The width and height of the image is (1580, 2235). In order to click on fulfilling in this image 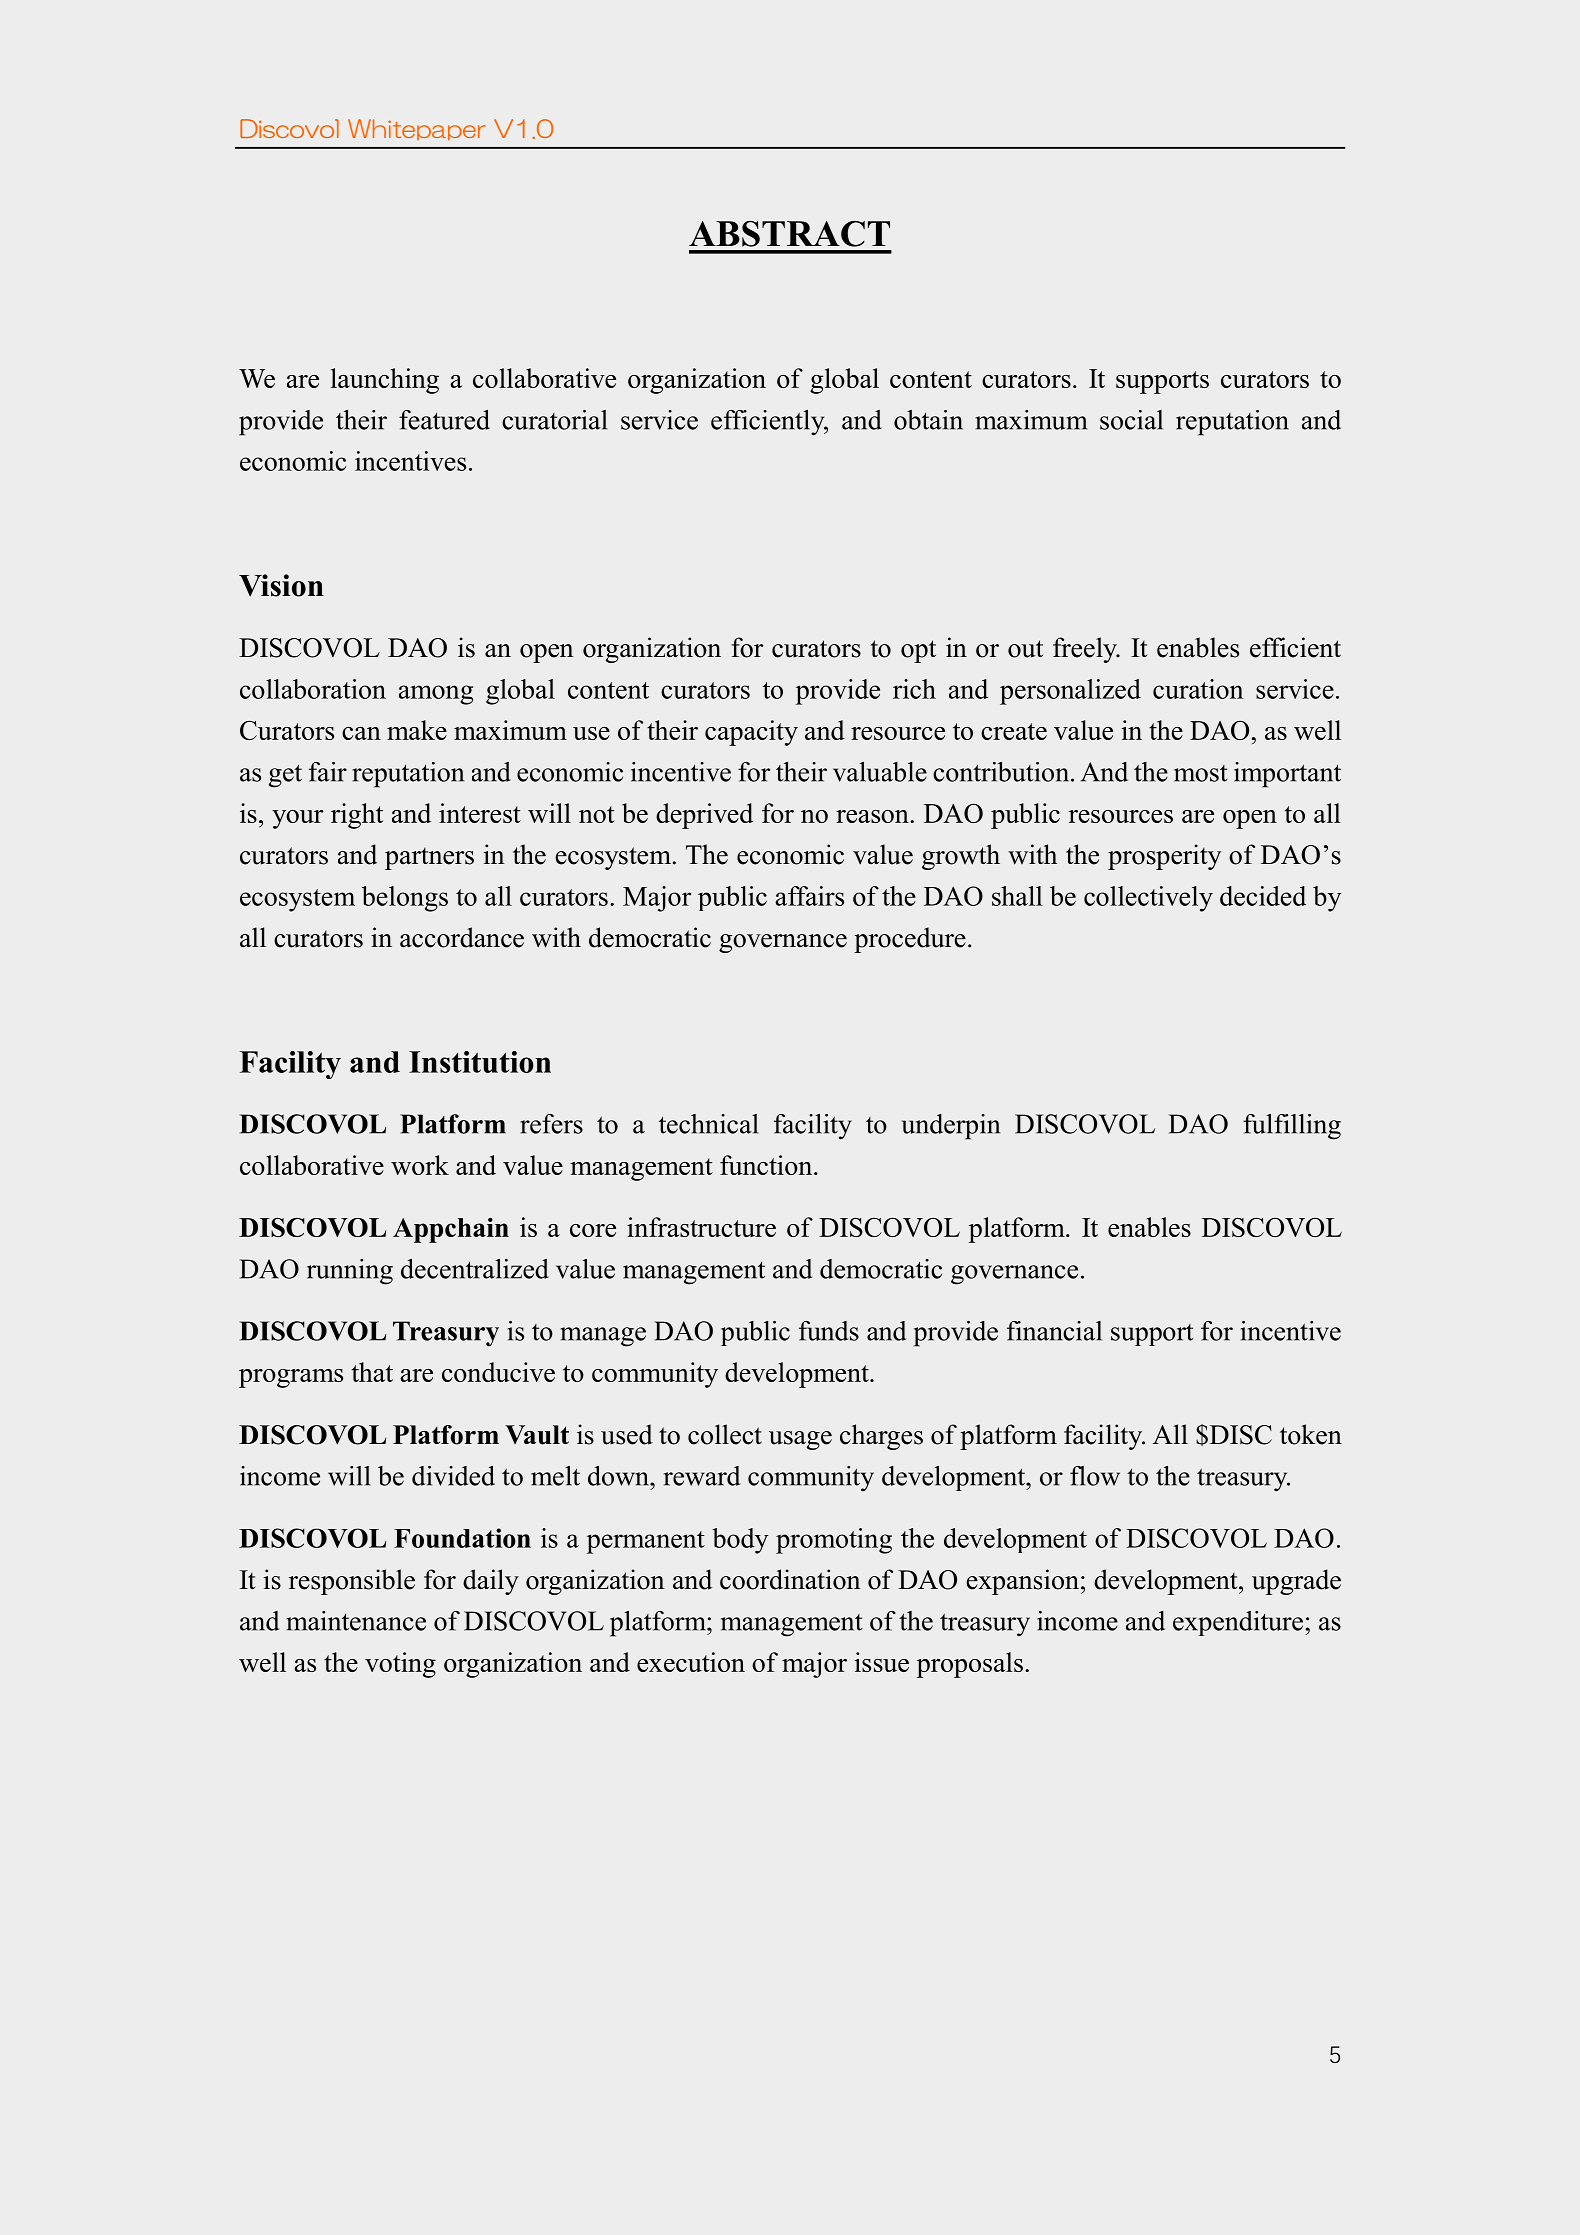, I will do `click(1292, 1127)`.
